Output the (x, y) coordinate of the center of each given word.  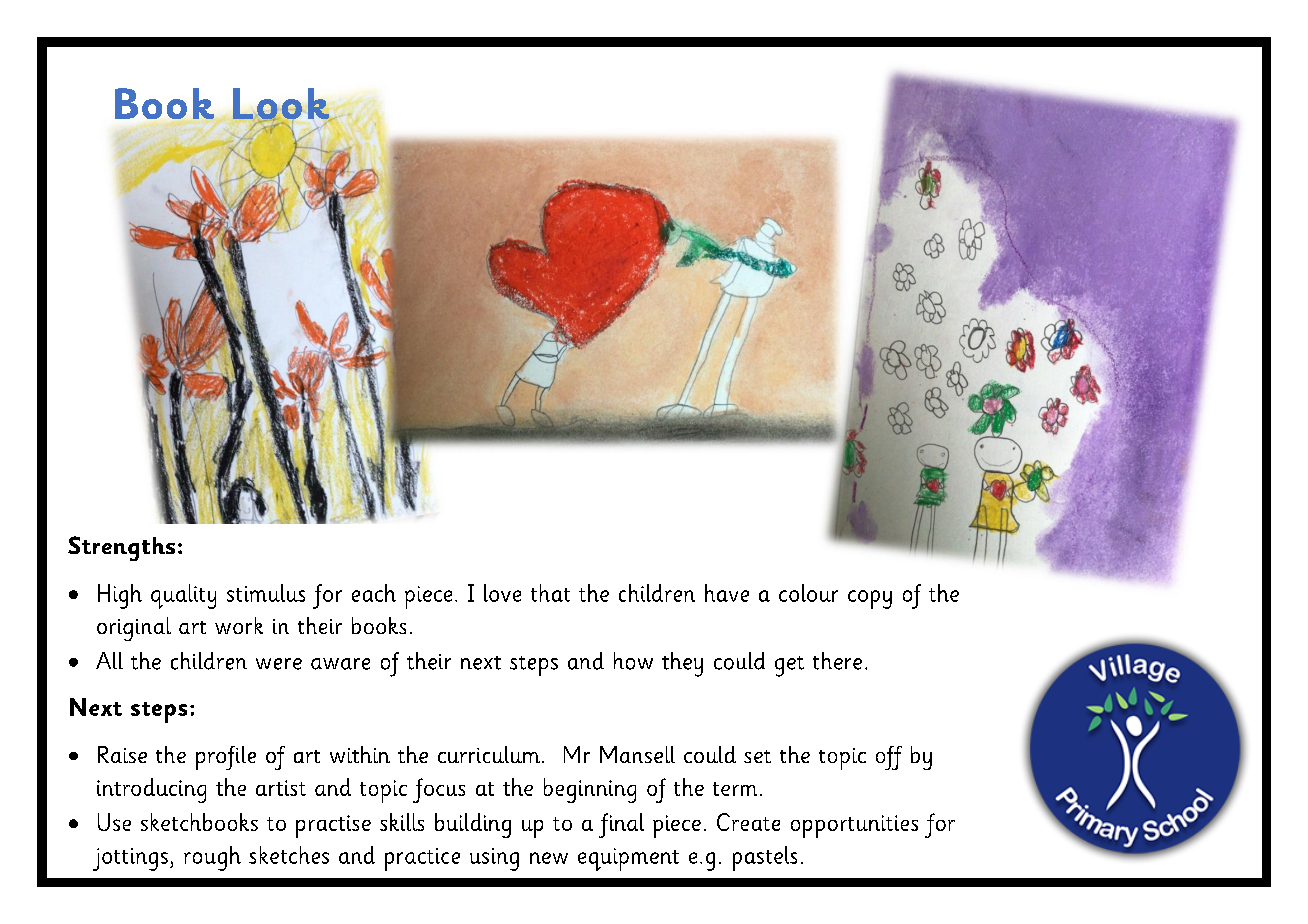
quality (183, 596)
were (279, 664)
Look (281, 105)
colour (808, 593)
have (727, 593)
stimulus (266, 593)
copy (870, 599)
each (374, 593)
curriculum (489, 754)
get (789, 666)
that (550, 593)
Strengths (121, 548)
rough (212, 858)
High (120, 596)
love (502, 593)
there (837, 661)
